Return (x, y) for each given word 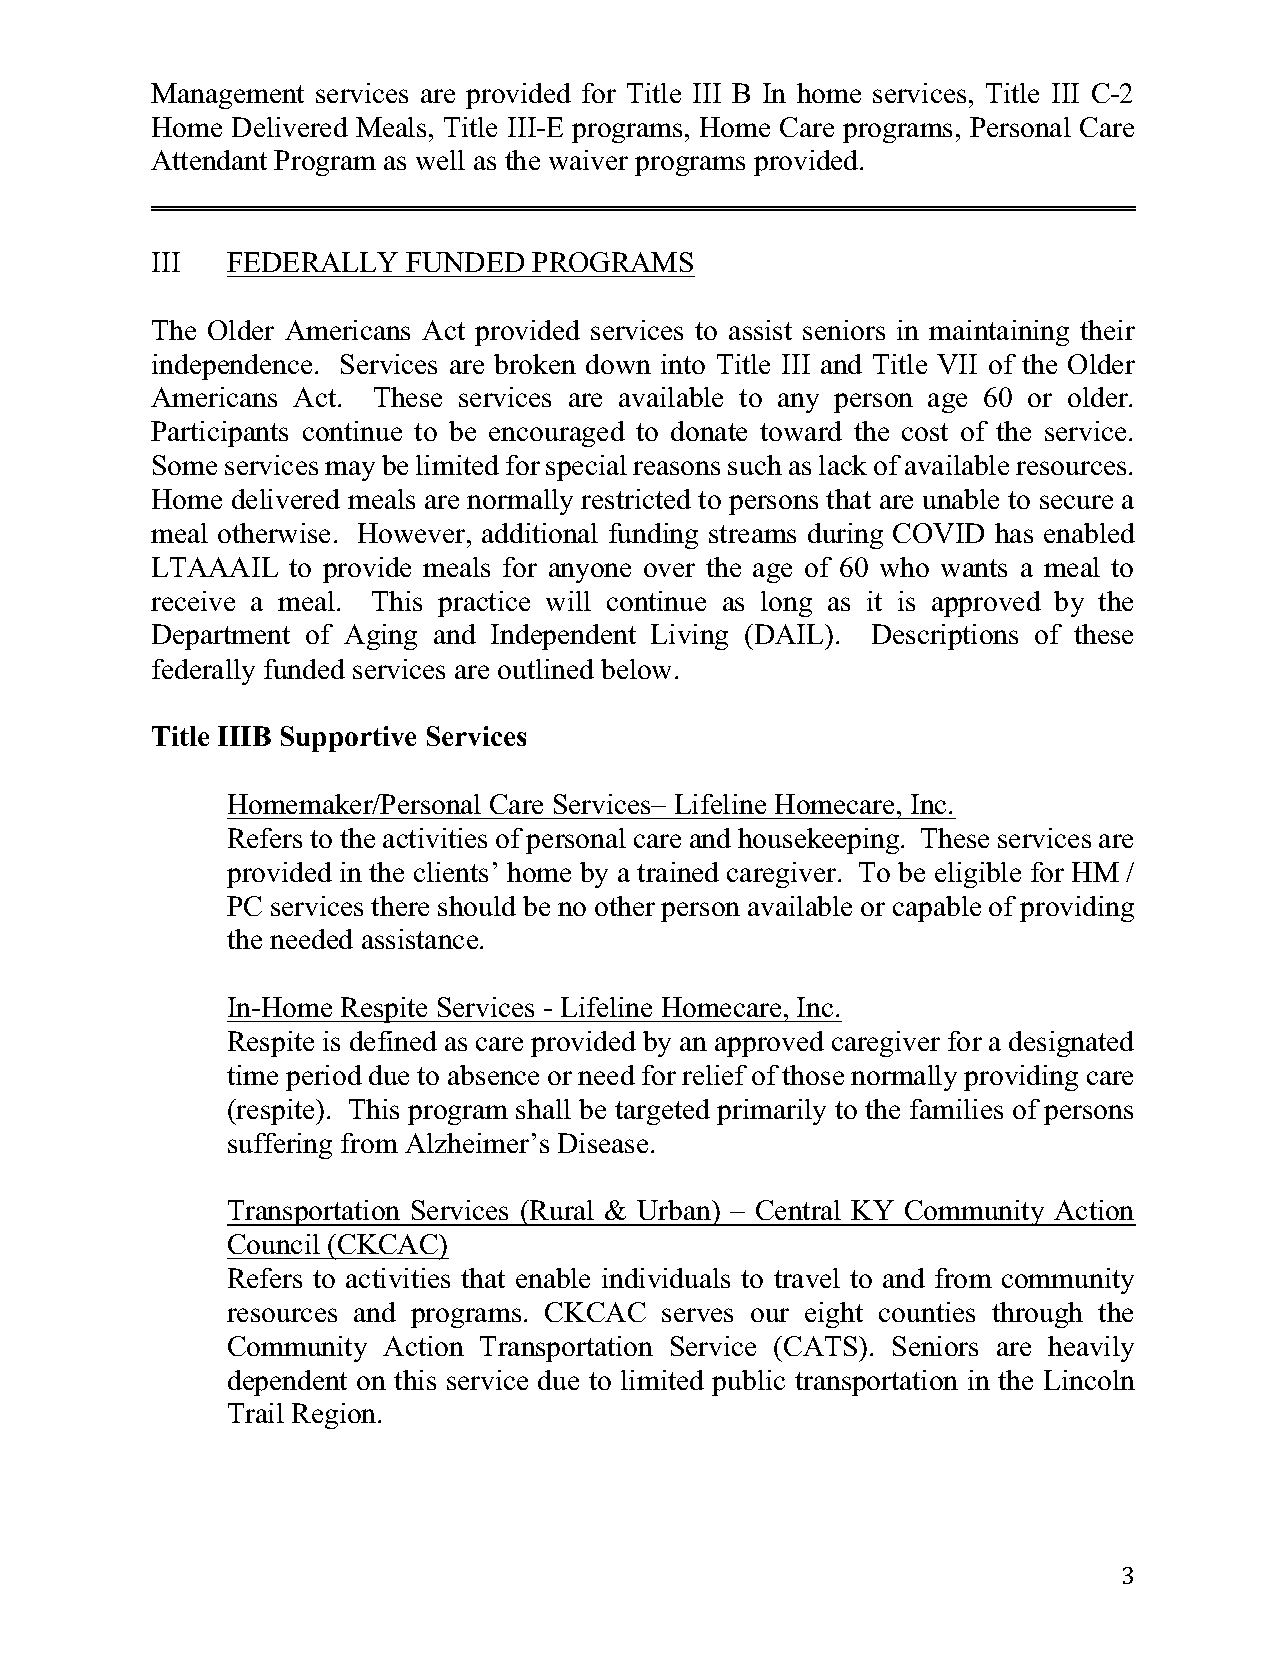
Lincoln (1089, 1380)
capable (937, 909)
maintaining (999, 333)
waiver (588, 160)
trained (678, 872)
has (1014, 533)
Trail (256, 1413)
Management (227, 96)
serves (697, 1315)
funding (653, 536)
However (413, 533)
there (400, 906)
